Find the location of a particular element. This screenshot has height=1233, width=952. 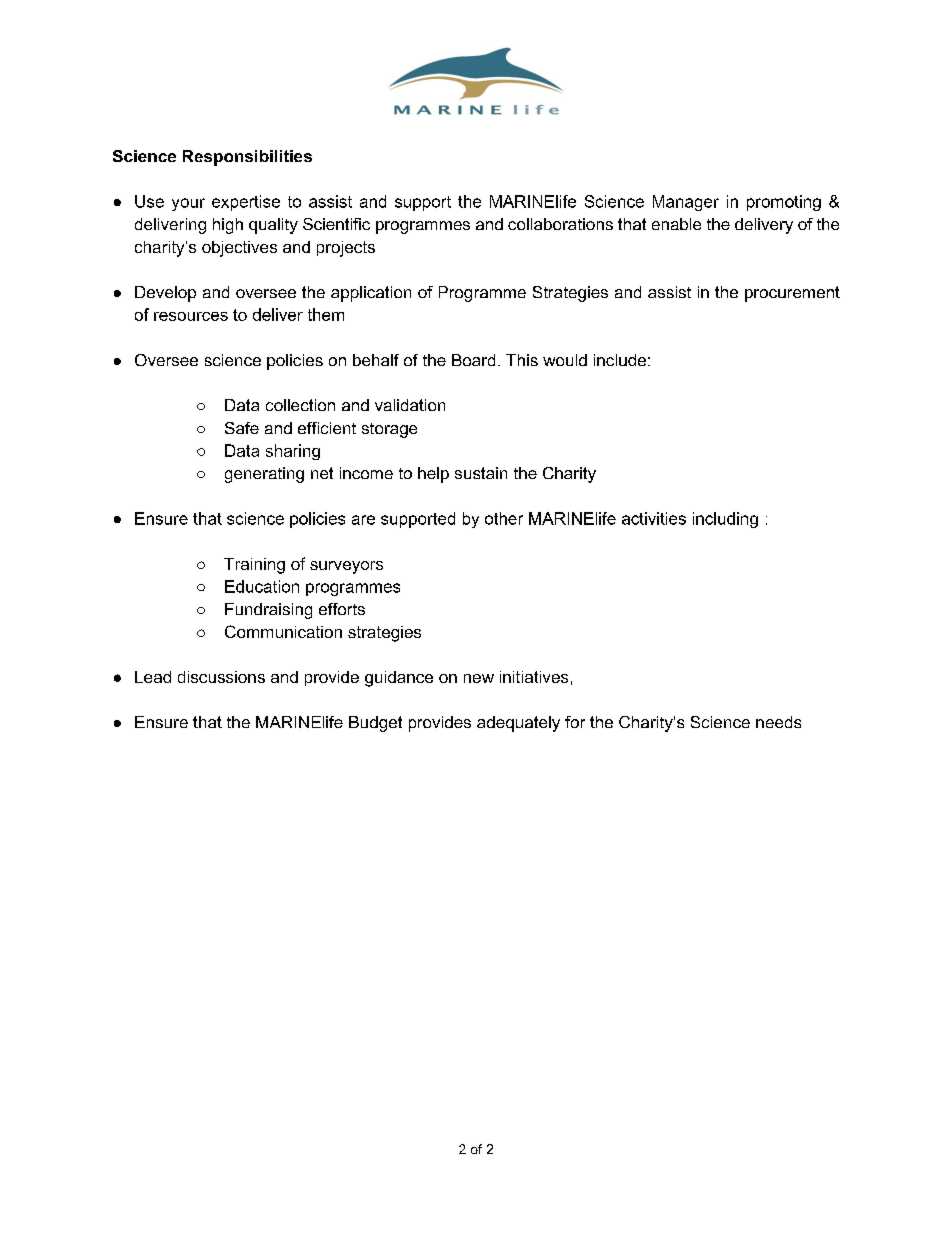

discussions is located at coordinates (221, 677).
